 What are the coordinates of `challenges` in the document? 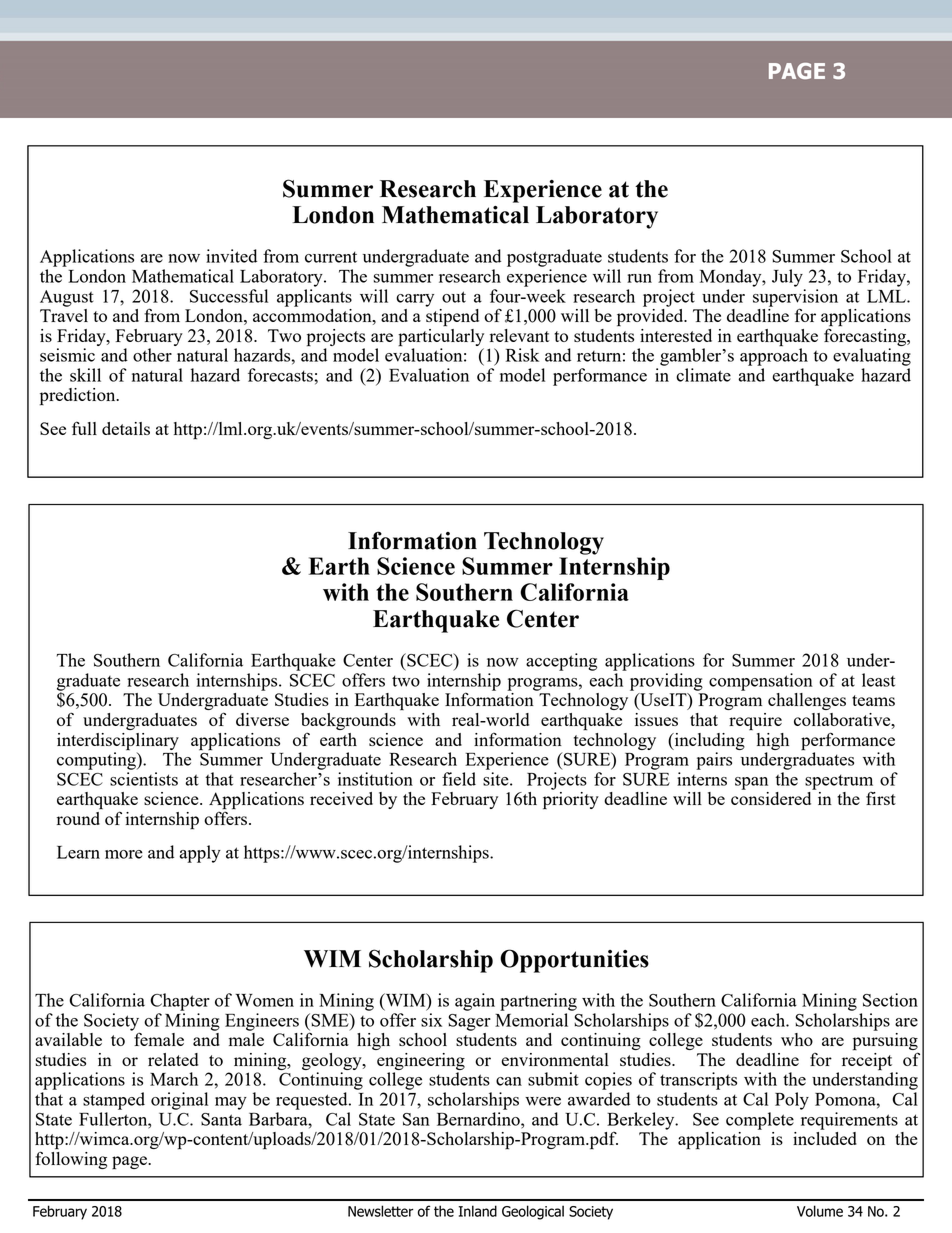 It's located at (807, 701).
